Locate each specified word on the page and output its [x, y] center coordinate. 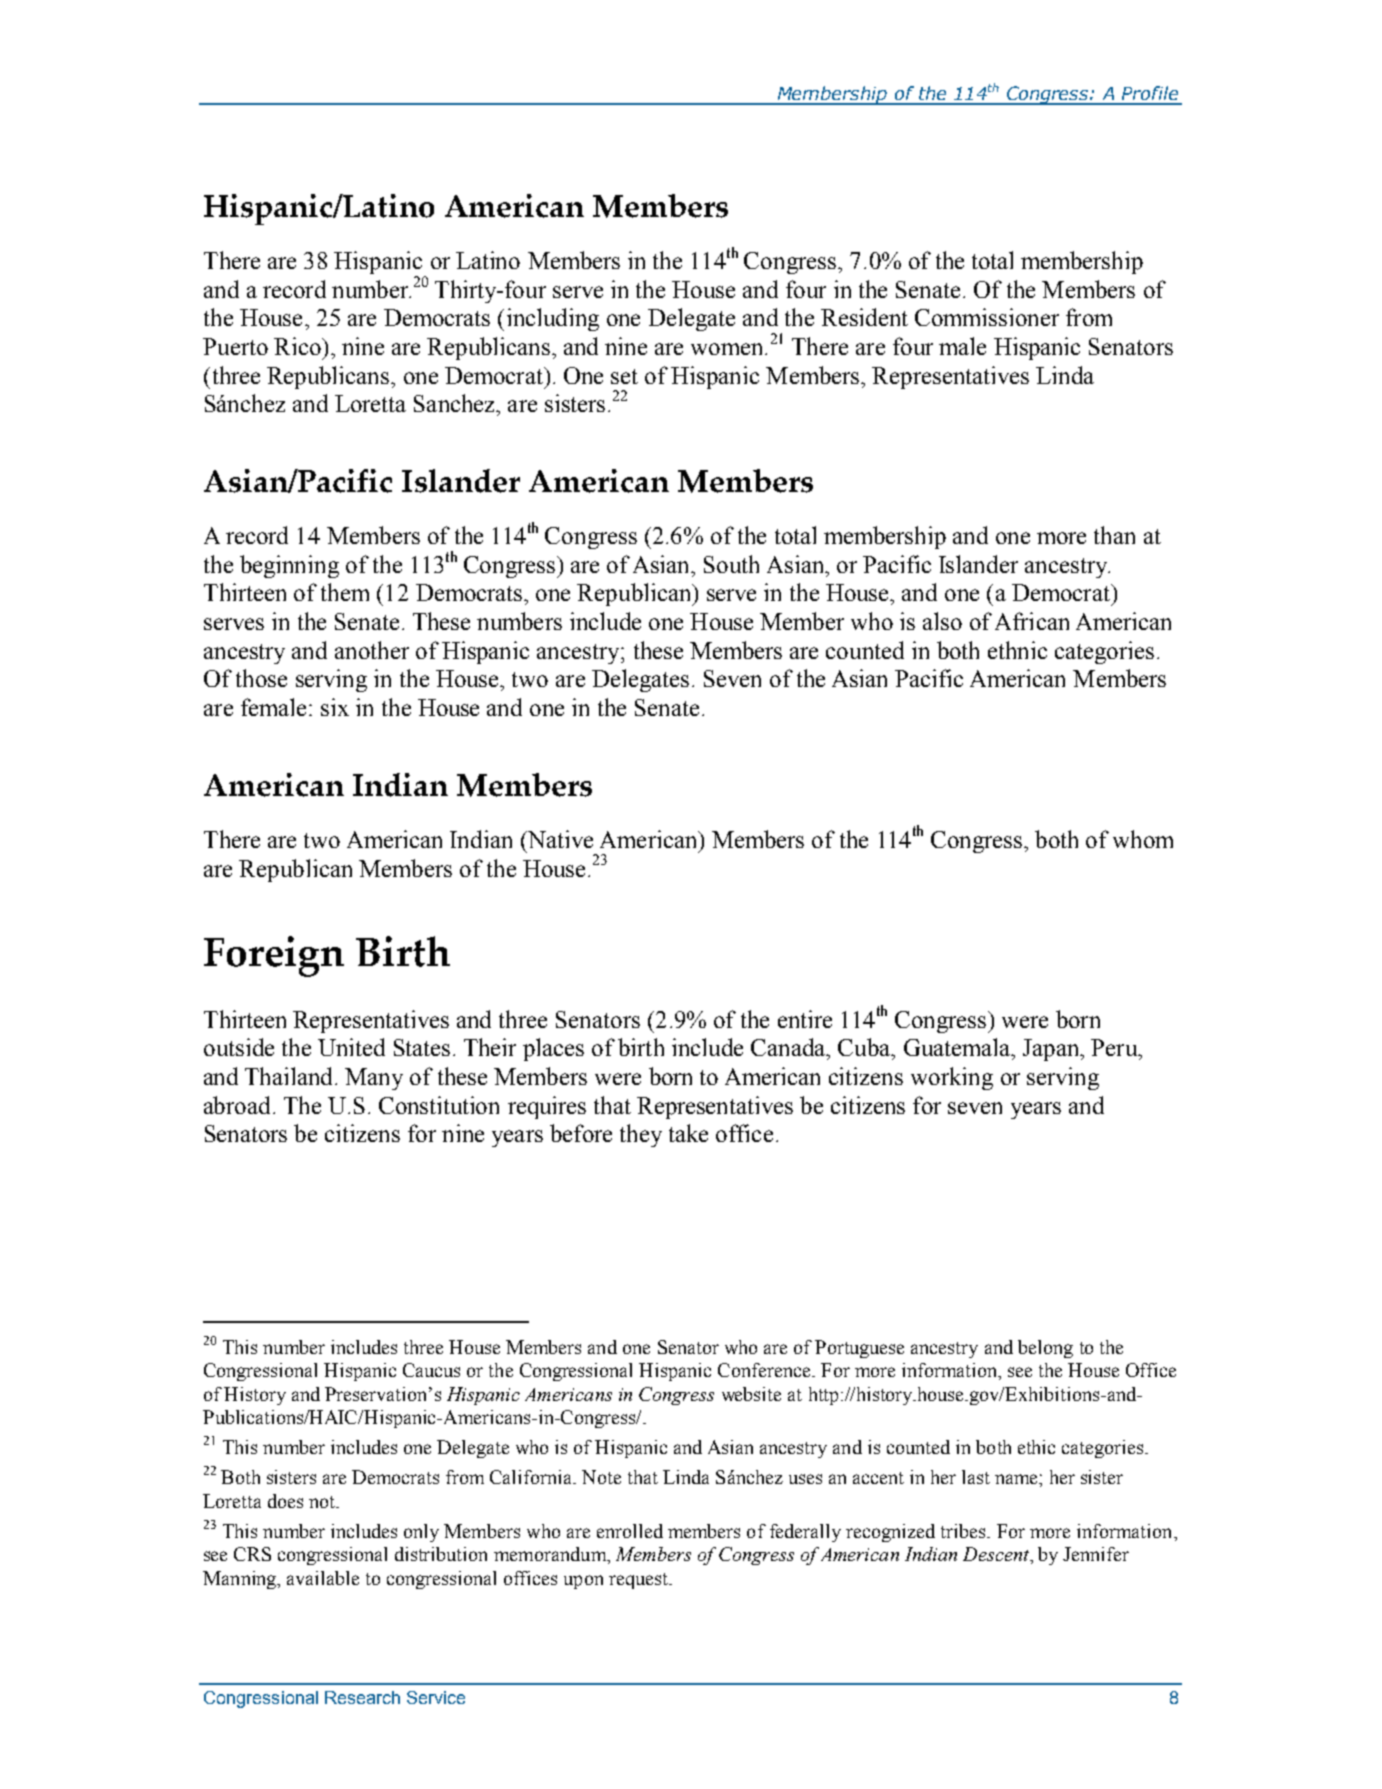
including [553, 319]
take [688, 1133]
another [372, 650]
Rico [298, 346]
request [639, 1581]
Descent [997, 1554]
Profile [1150, 93]
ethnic [1017, 650]
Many [374, 1079]
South [731, 564]
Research [362, 1697]
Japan [1052, 1050]
